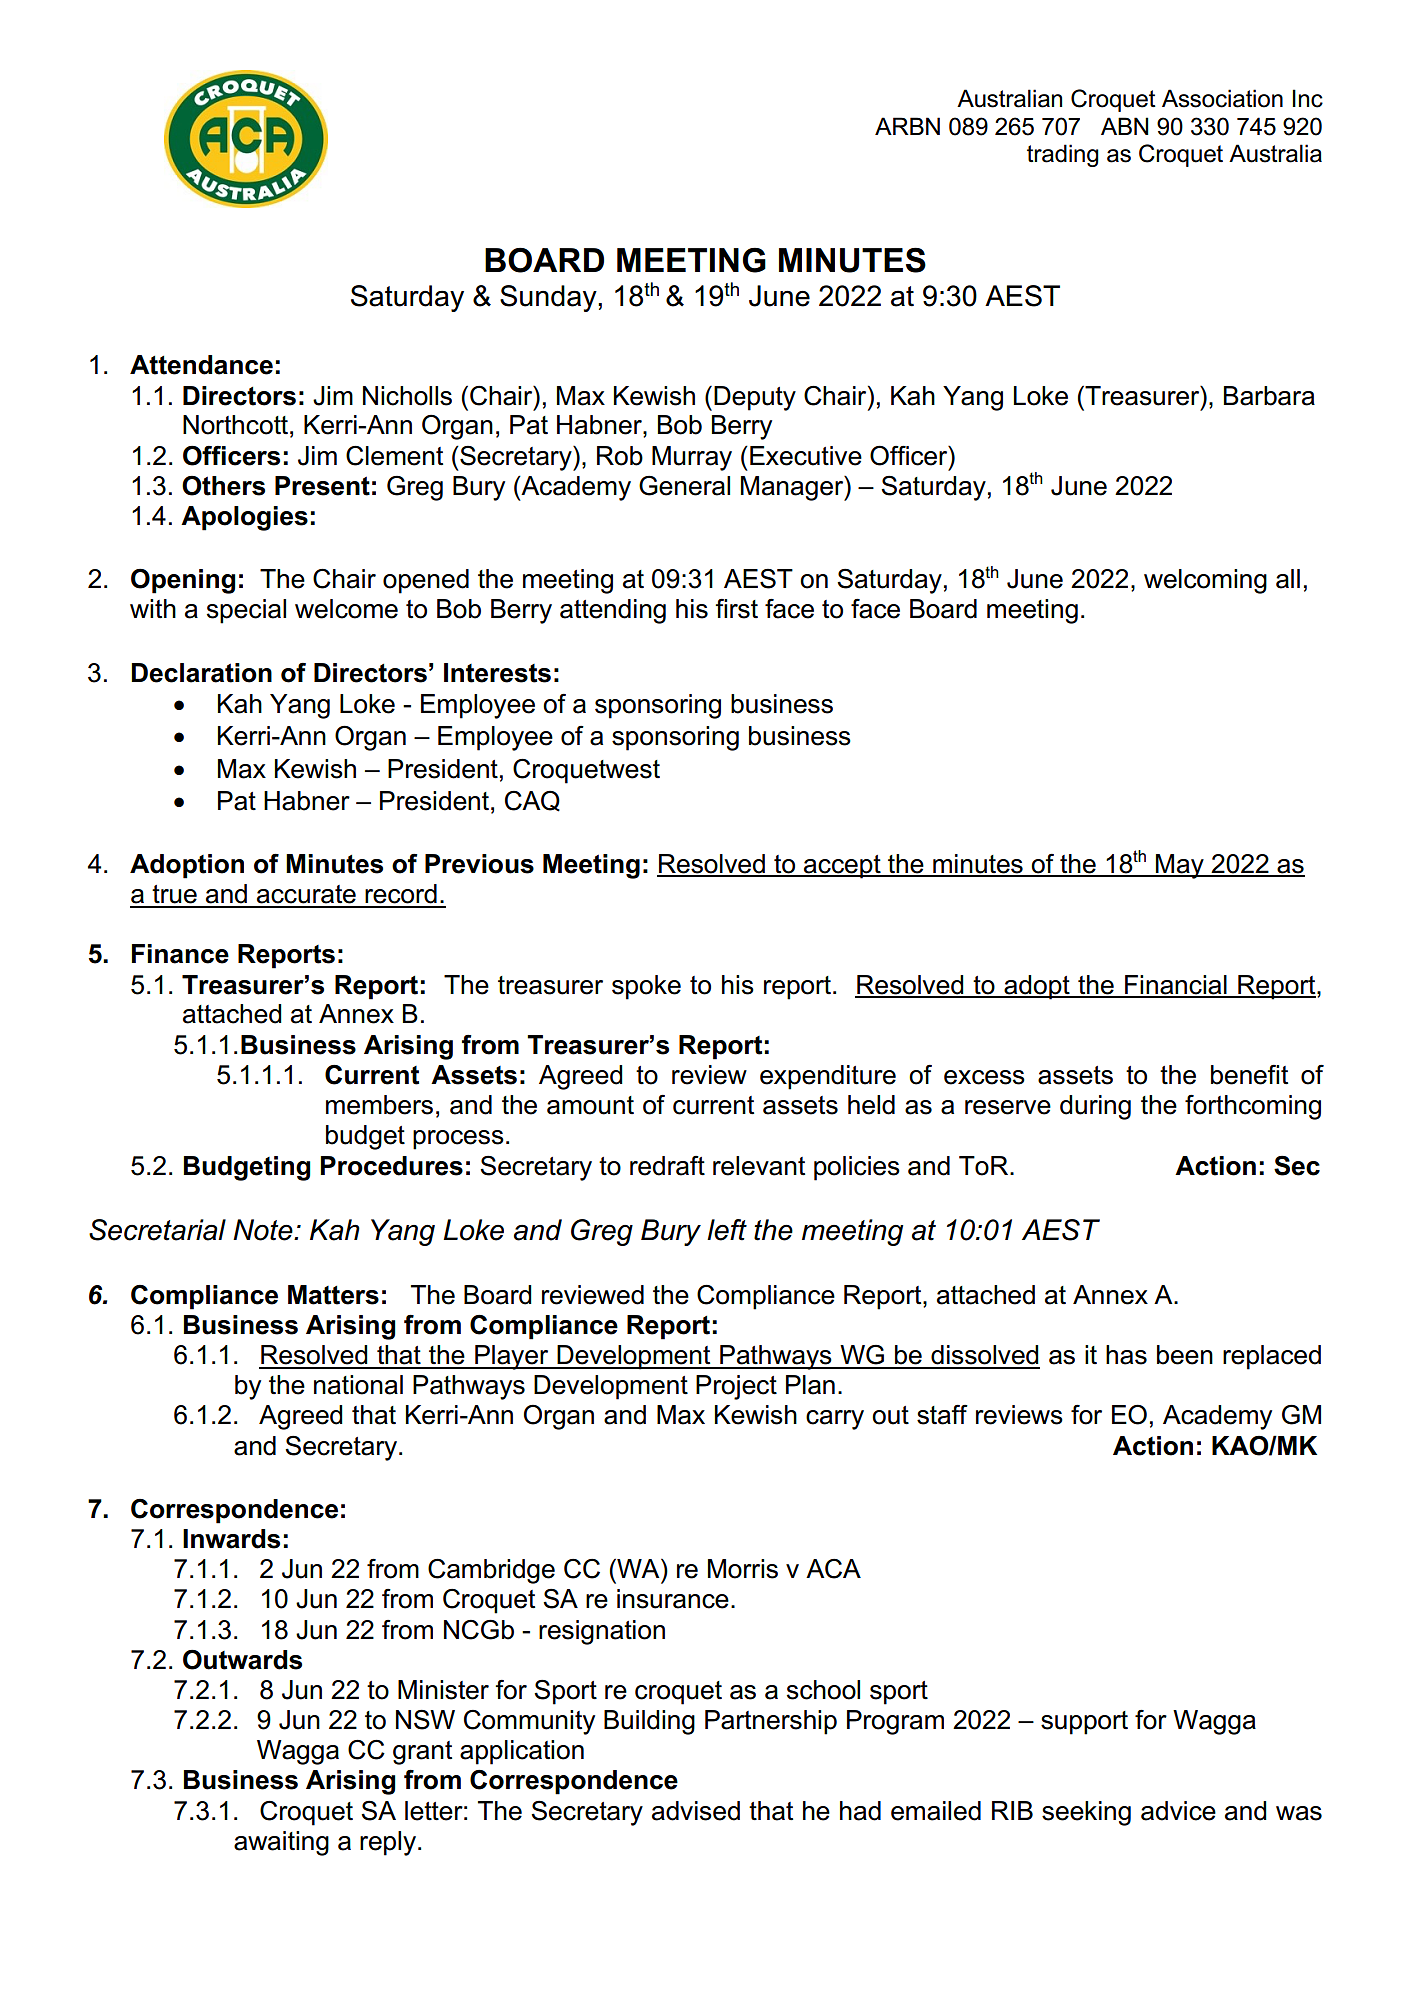 The height and width of the screenshot is (2010, 1421). What do you see at coordinates (180, 954) in the screenshot?
I see `Finance` at bounding box center [180, 954].
